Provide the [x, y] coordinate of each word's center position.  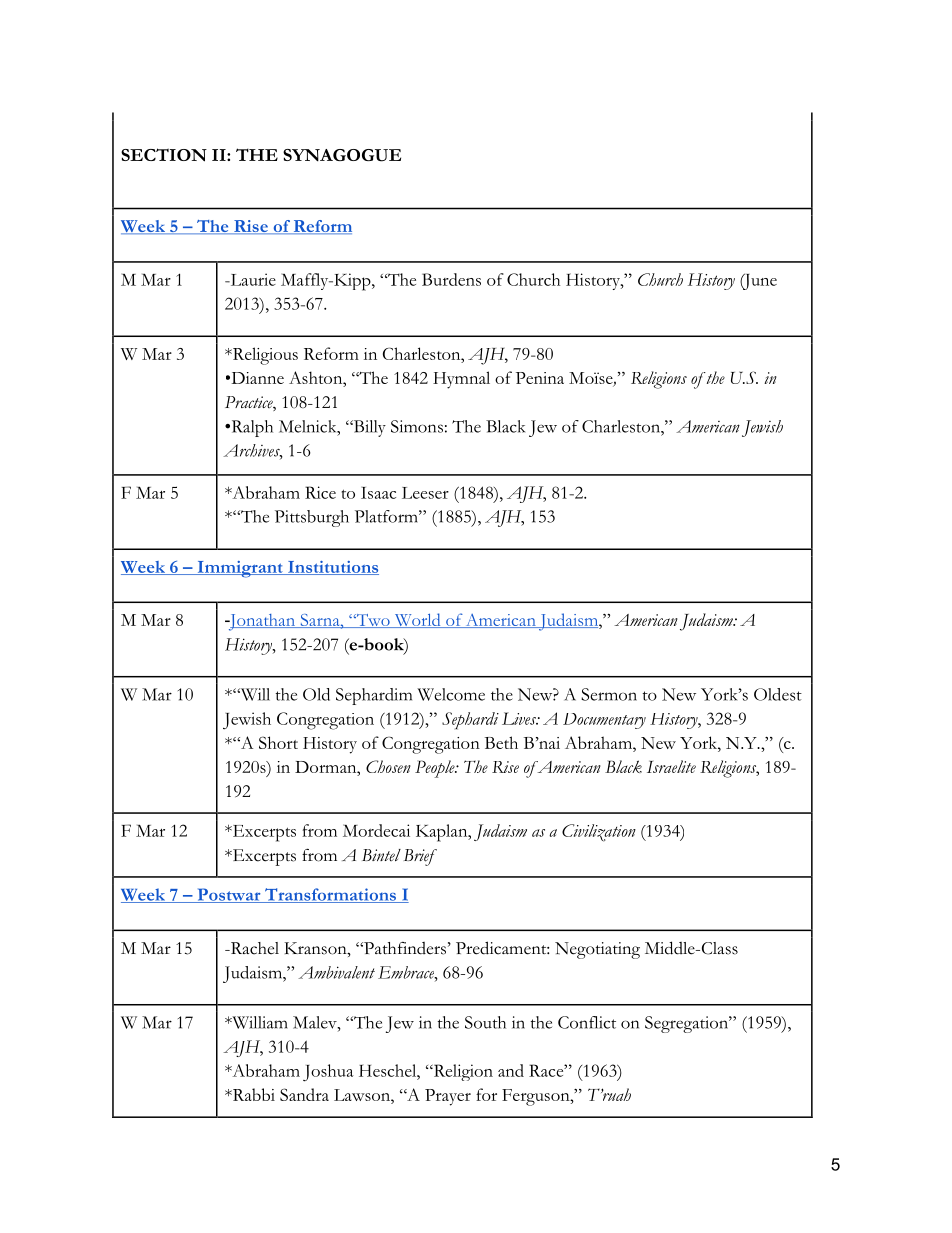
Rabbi [252, 1094]
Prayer [448, 1097]
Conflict [587, 1022]
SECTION [164, 155]
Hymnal [461, 380]
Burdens [451, 279]
